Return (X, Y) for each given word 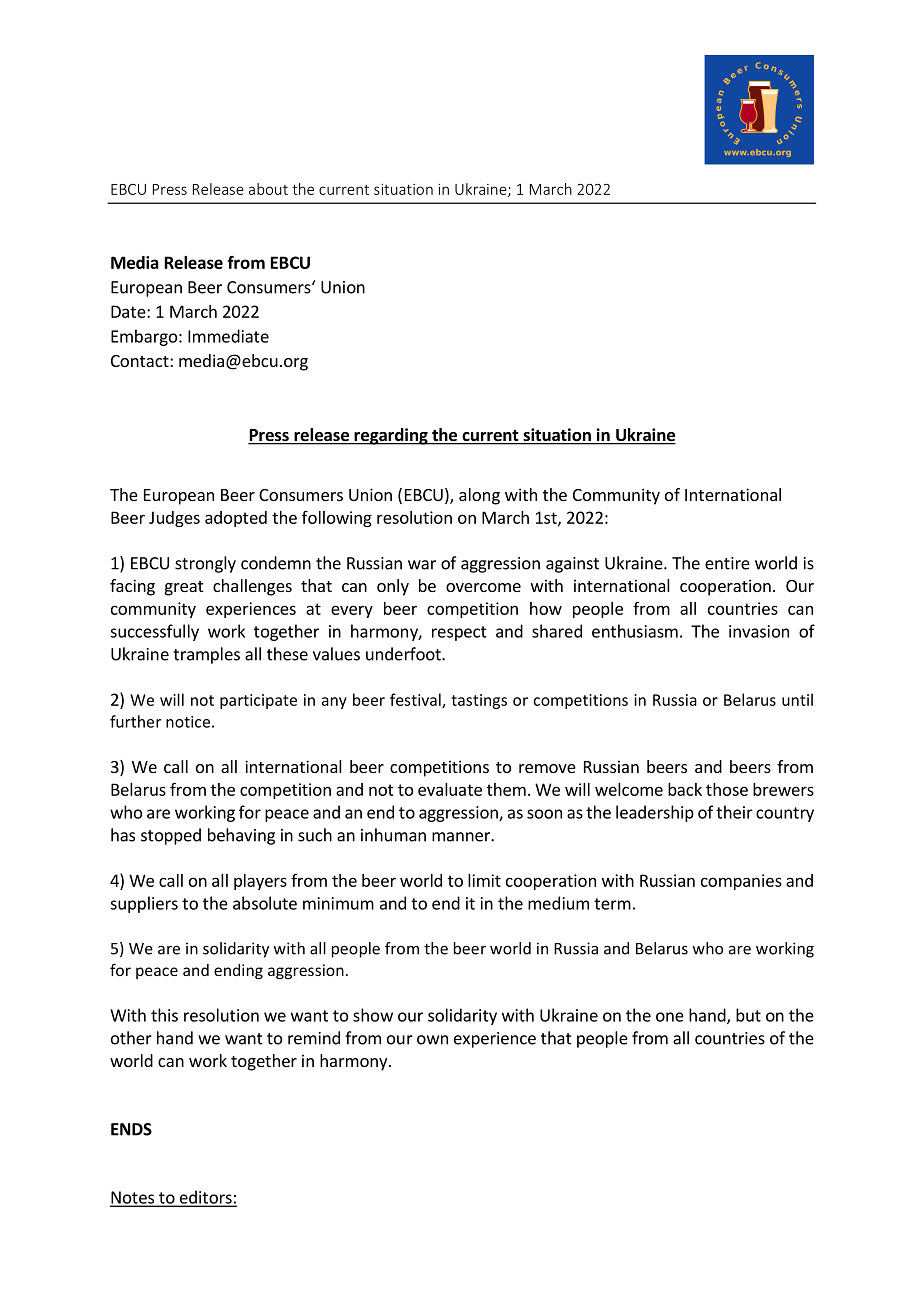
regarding (391, 436)
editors (205, 1198)
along (479, 496)
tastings (479, 701)
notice (188, 722)
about (268, 189)
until (797, 699)
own (432, 1040)
